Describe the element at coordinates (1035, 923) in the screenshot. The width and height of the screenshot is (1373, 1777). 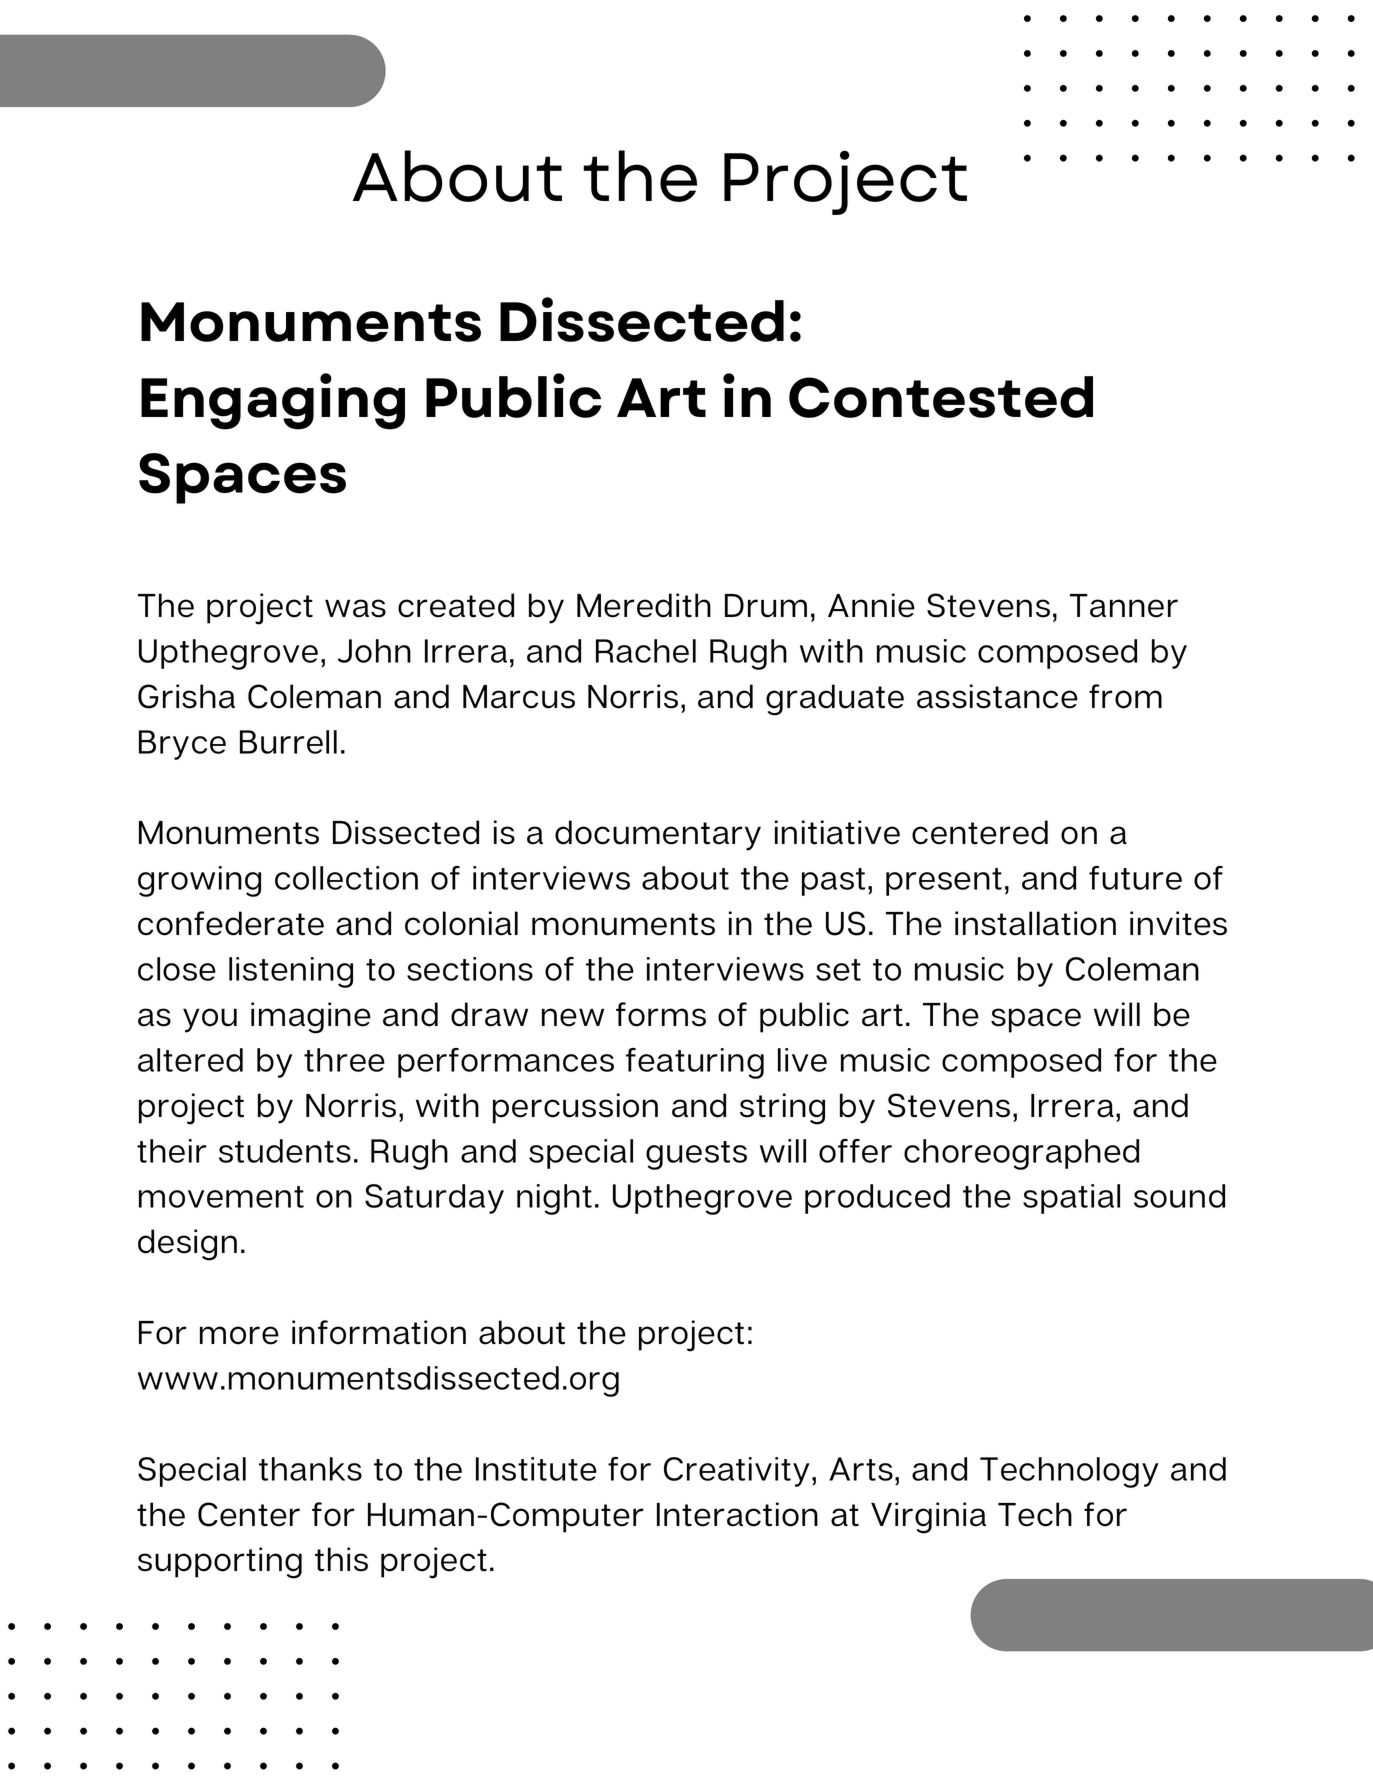
I see `installation` at that location.
